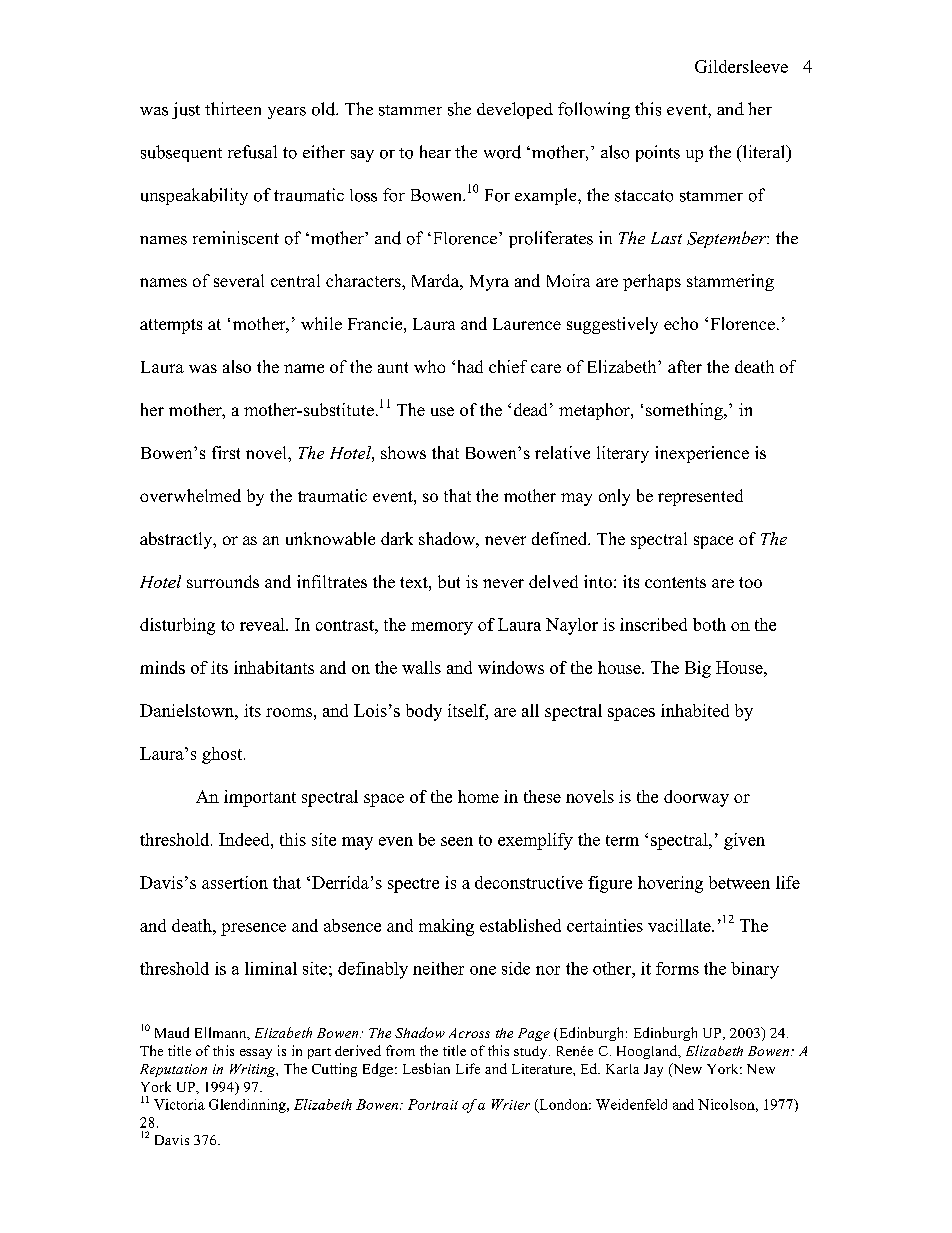 This document has height=1233, width=952. I want to click on essay, so click(256, 1054).
